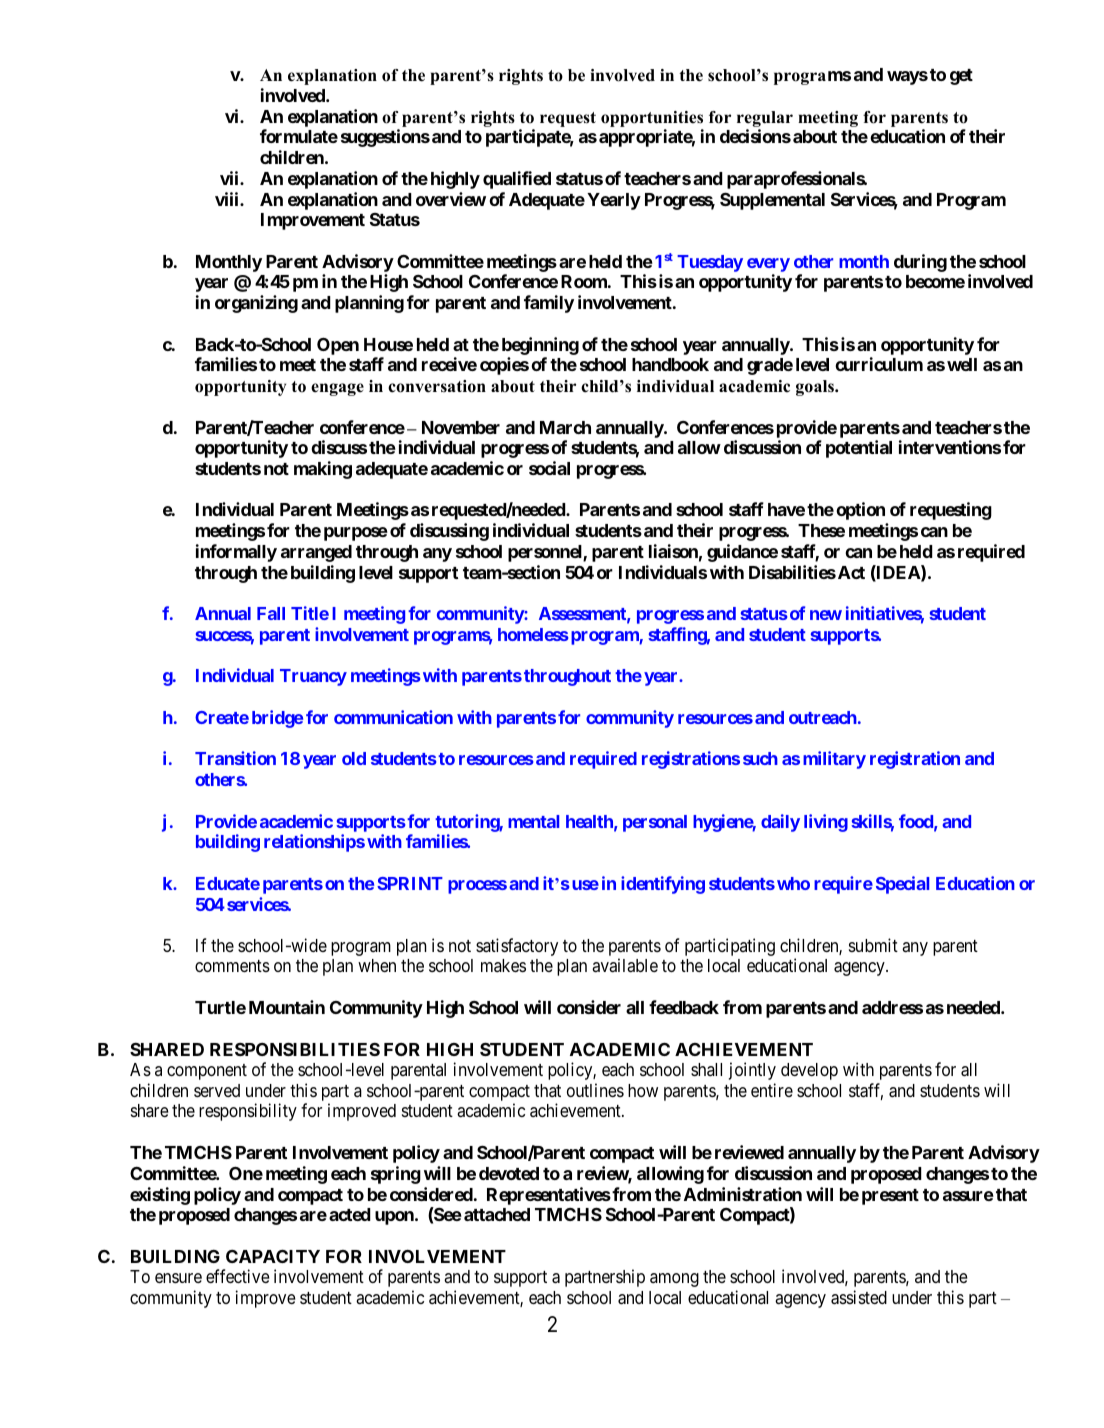  I want to click on making, so click(323, 470).
